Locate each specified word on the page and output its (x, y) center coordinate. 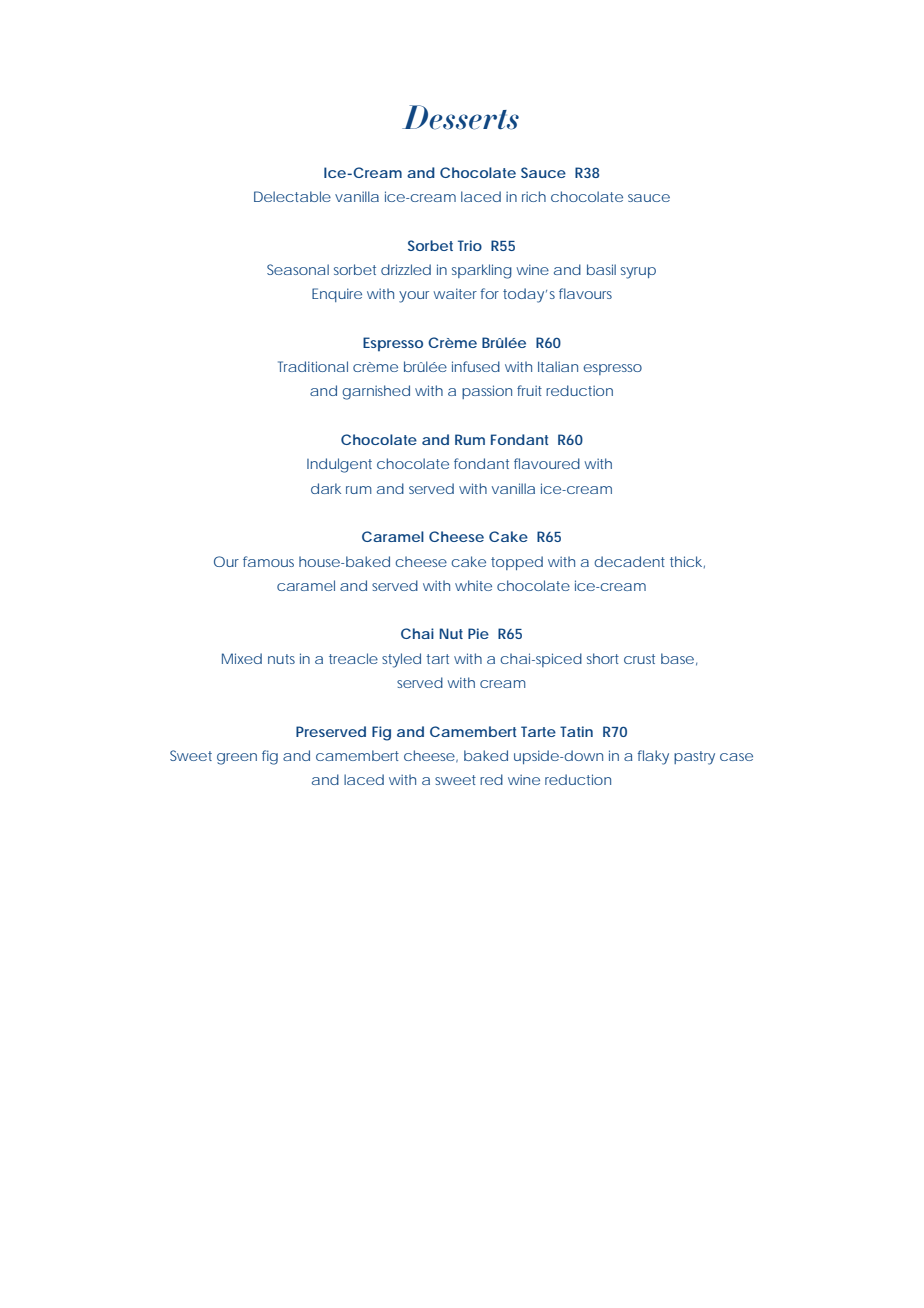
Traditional (313, 366)
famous (268, 561)
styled (401, 660)
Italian (558, 366)
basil (601, 269)
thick (687, 562)
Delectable (292, 196)
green (237, 759)
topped (517, 563)
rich (534, 196)
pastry (694, 758)
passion (487, 392)
